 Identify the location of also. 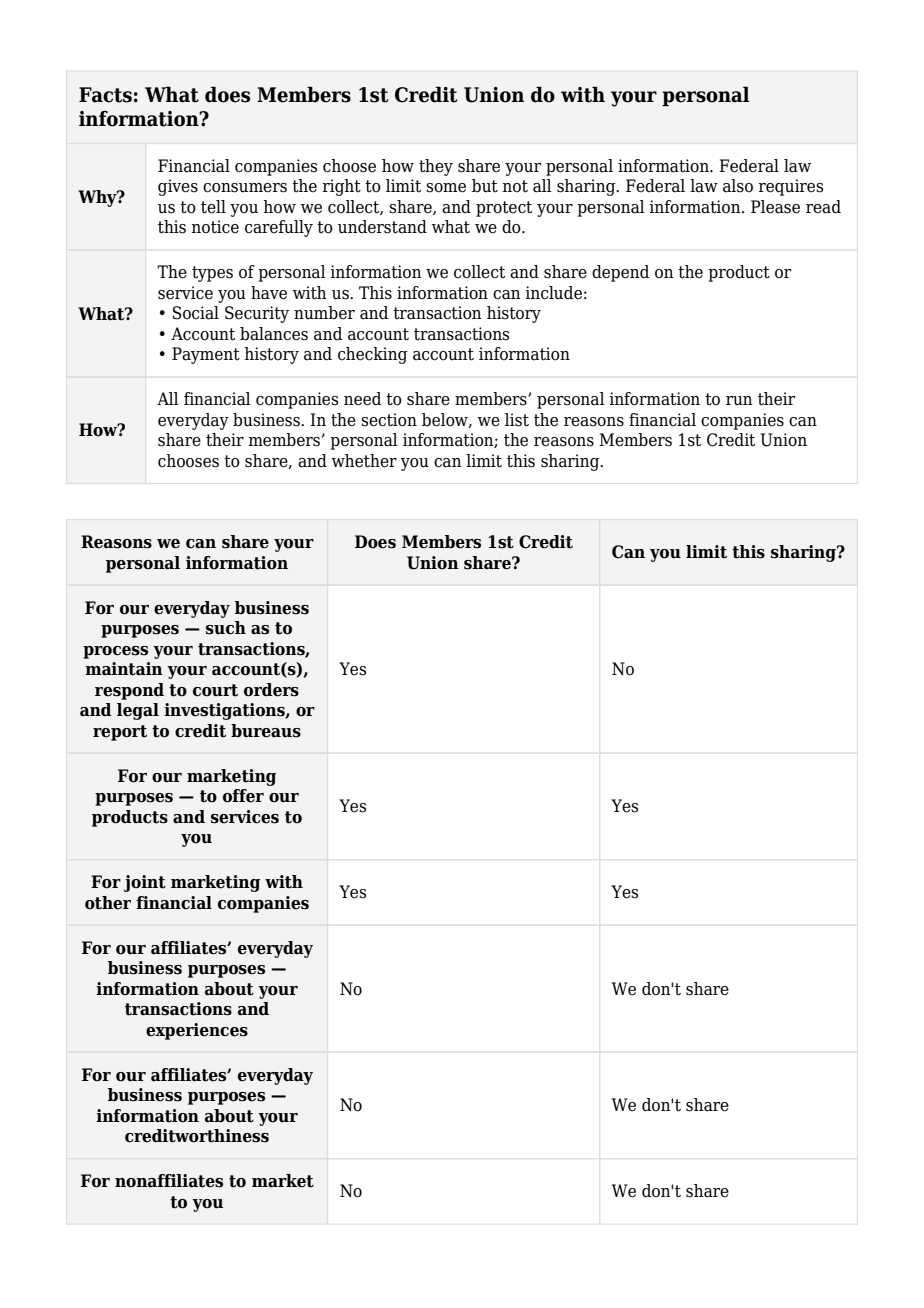
(738, 186).
